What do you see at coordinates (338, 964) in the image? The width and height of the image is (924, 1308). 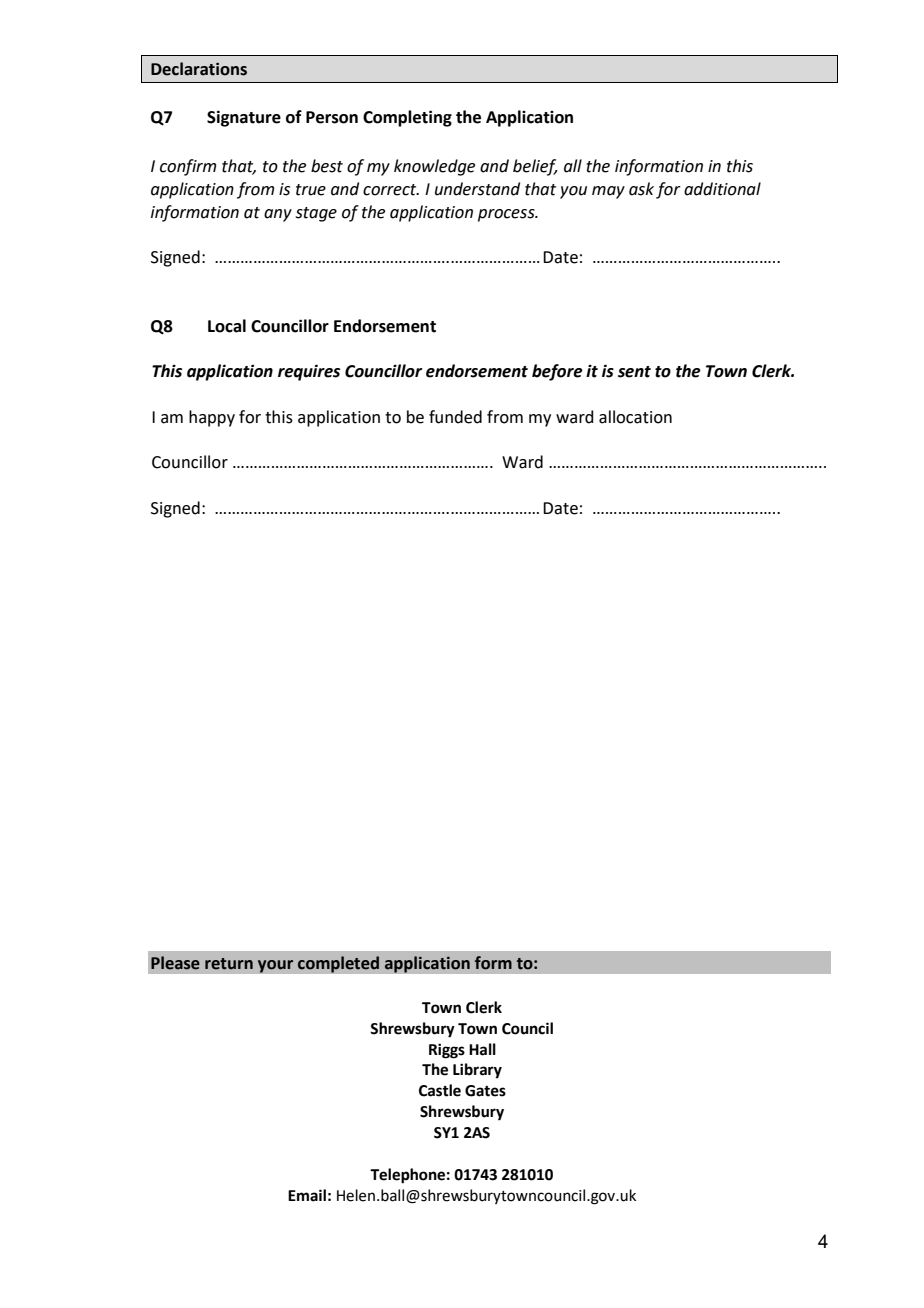 I see `completed` at bounding box center [338, 964].
